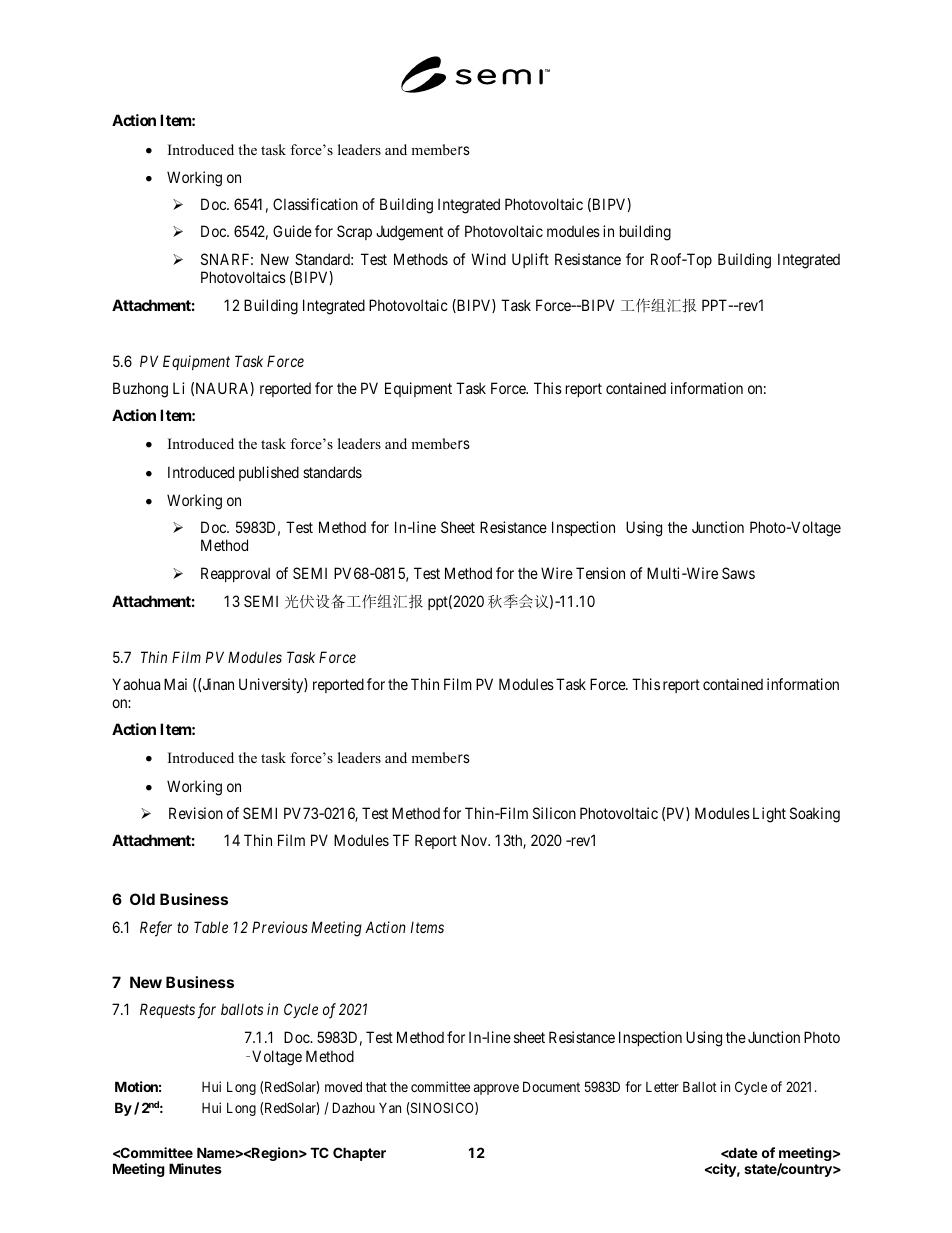 Image resolution: width=952 pixels, height=1233 pixels. I want to click on approve, so click(496, 1089).
